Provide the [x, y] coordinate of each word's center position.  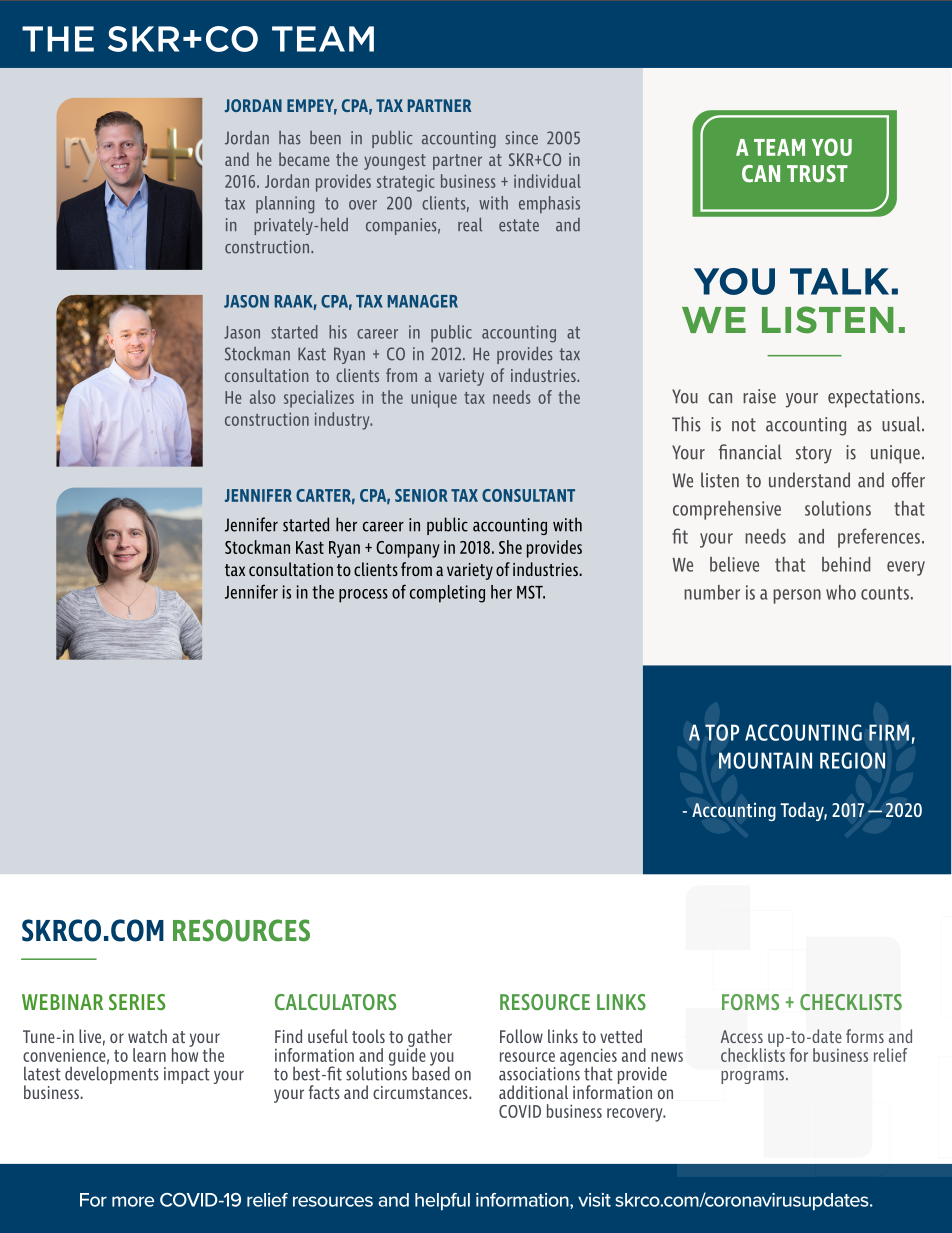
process [363, 596]
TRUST [817, 174]
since [521, 138]
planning [285, 205]
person [797, 596]
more [133, 1201]
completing [447, 594]
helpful [442, 1201]
